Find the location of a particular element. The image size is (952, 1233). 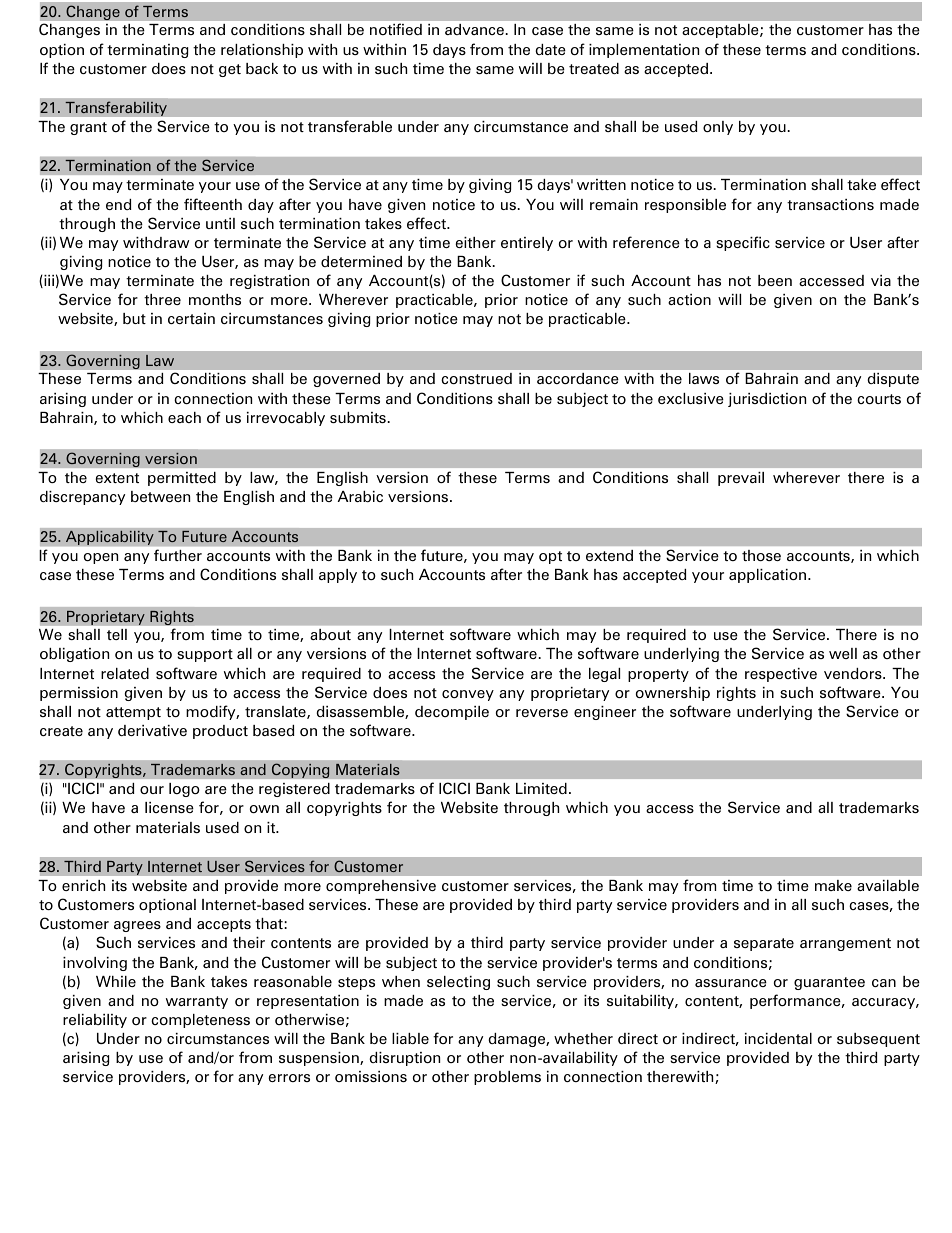

those is located at coordinates (761, 555).
